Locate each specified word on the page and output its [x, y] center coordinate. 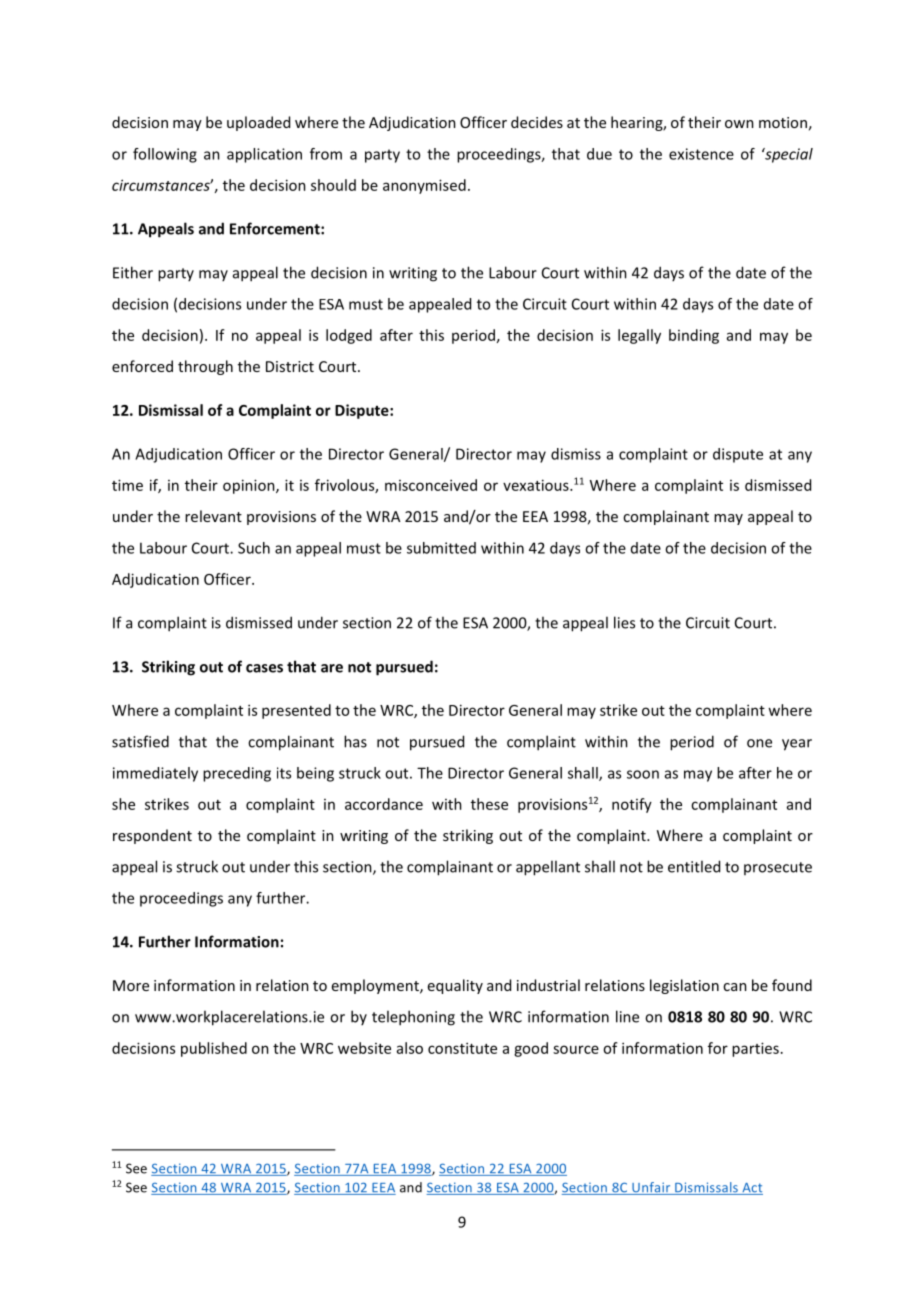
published [214, 1049]
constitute [462, 1048]
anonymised [424, 186]
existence [701, 154]
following [165, 155]
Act [751, 1189]
